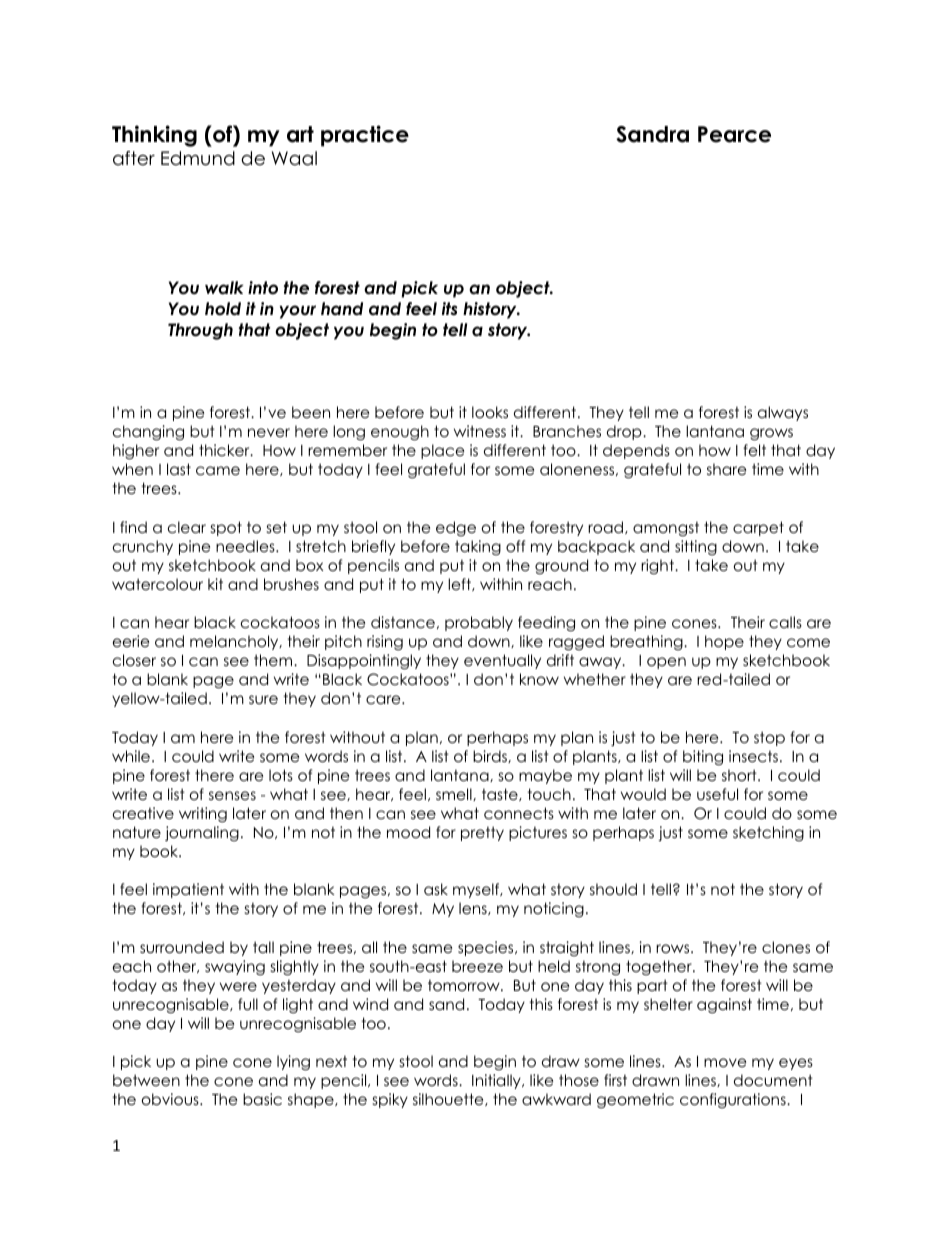  Describe the element at coordinates (491, 756) in the document. I see `birds` at that location.
